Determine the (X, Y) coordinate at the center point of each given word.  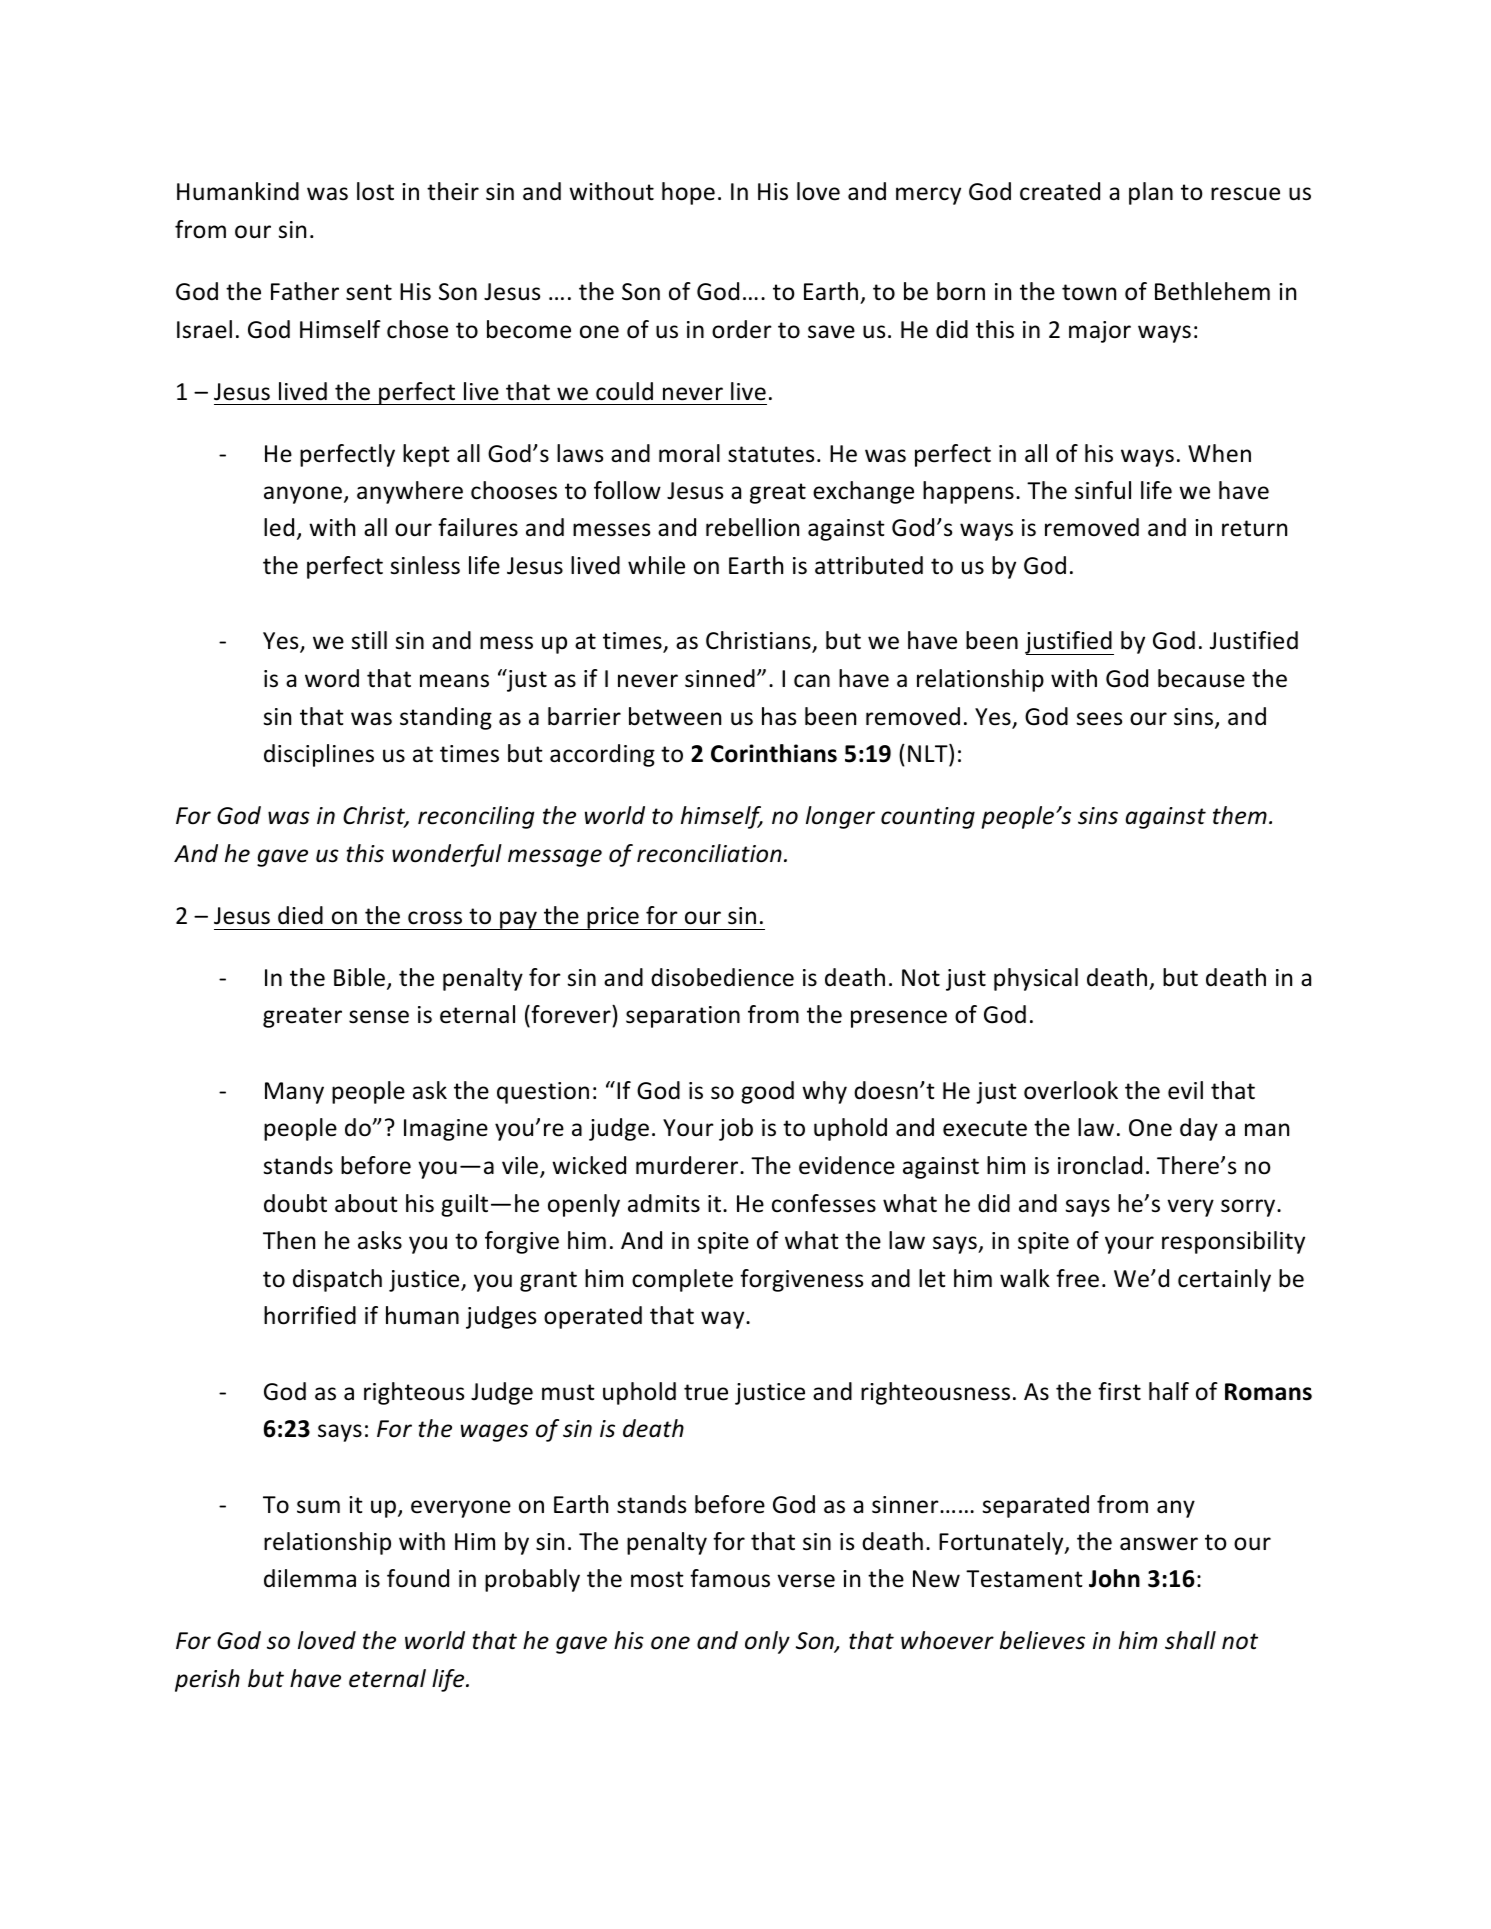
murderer (688, 1165)
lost (375, 191)
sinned (720, 678)
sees (1099, 719)
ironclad (1100, 1165)
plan (1151, 193)
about (366, 1203)
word (332, 678)
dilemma (310, 1578)
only (767, 1642)
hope (688, 193)
